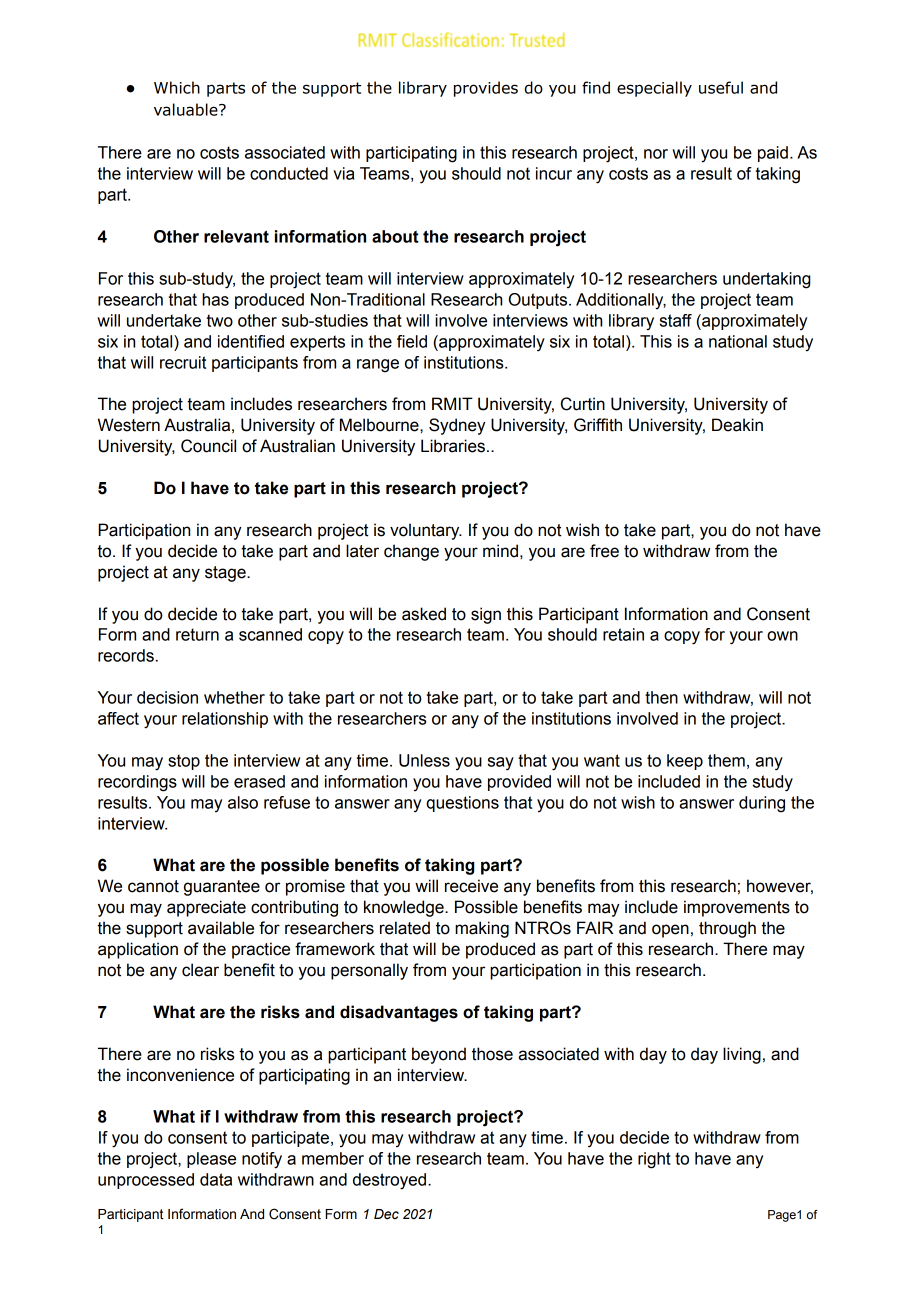  Describe the element at coordinates (623, 634) in the image. I see `retain` at that location.
